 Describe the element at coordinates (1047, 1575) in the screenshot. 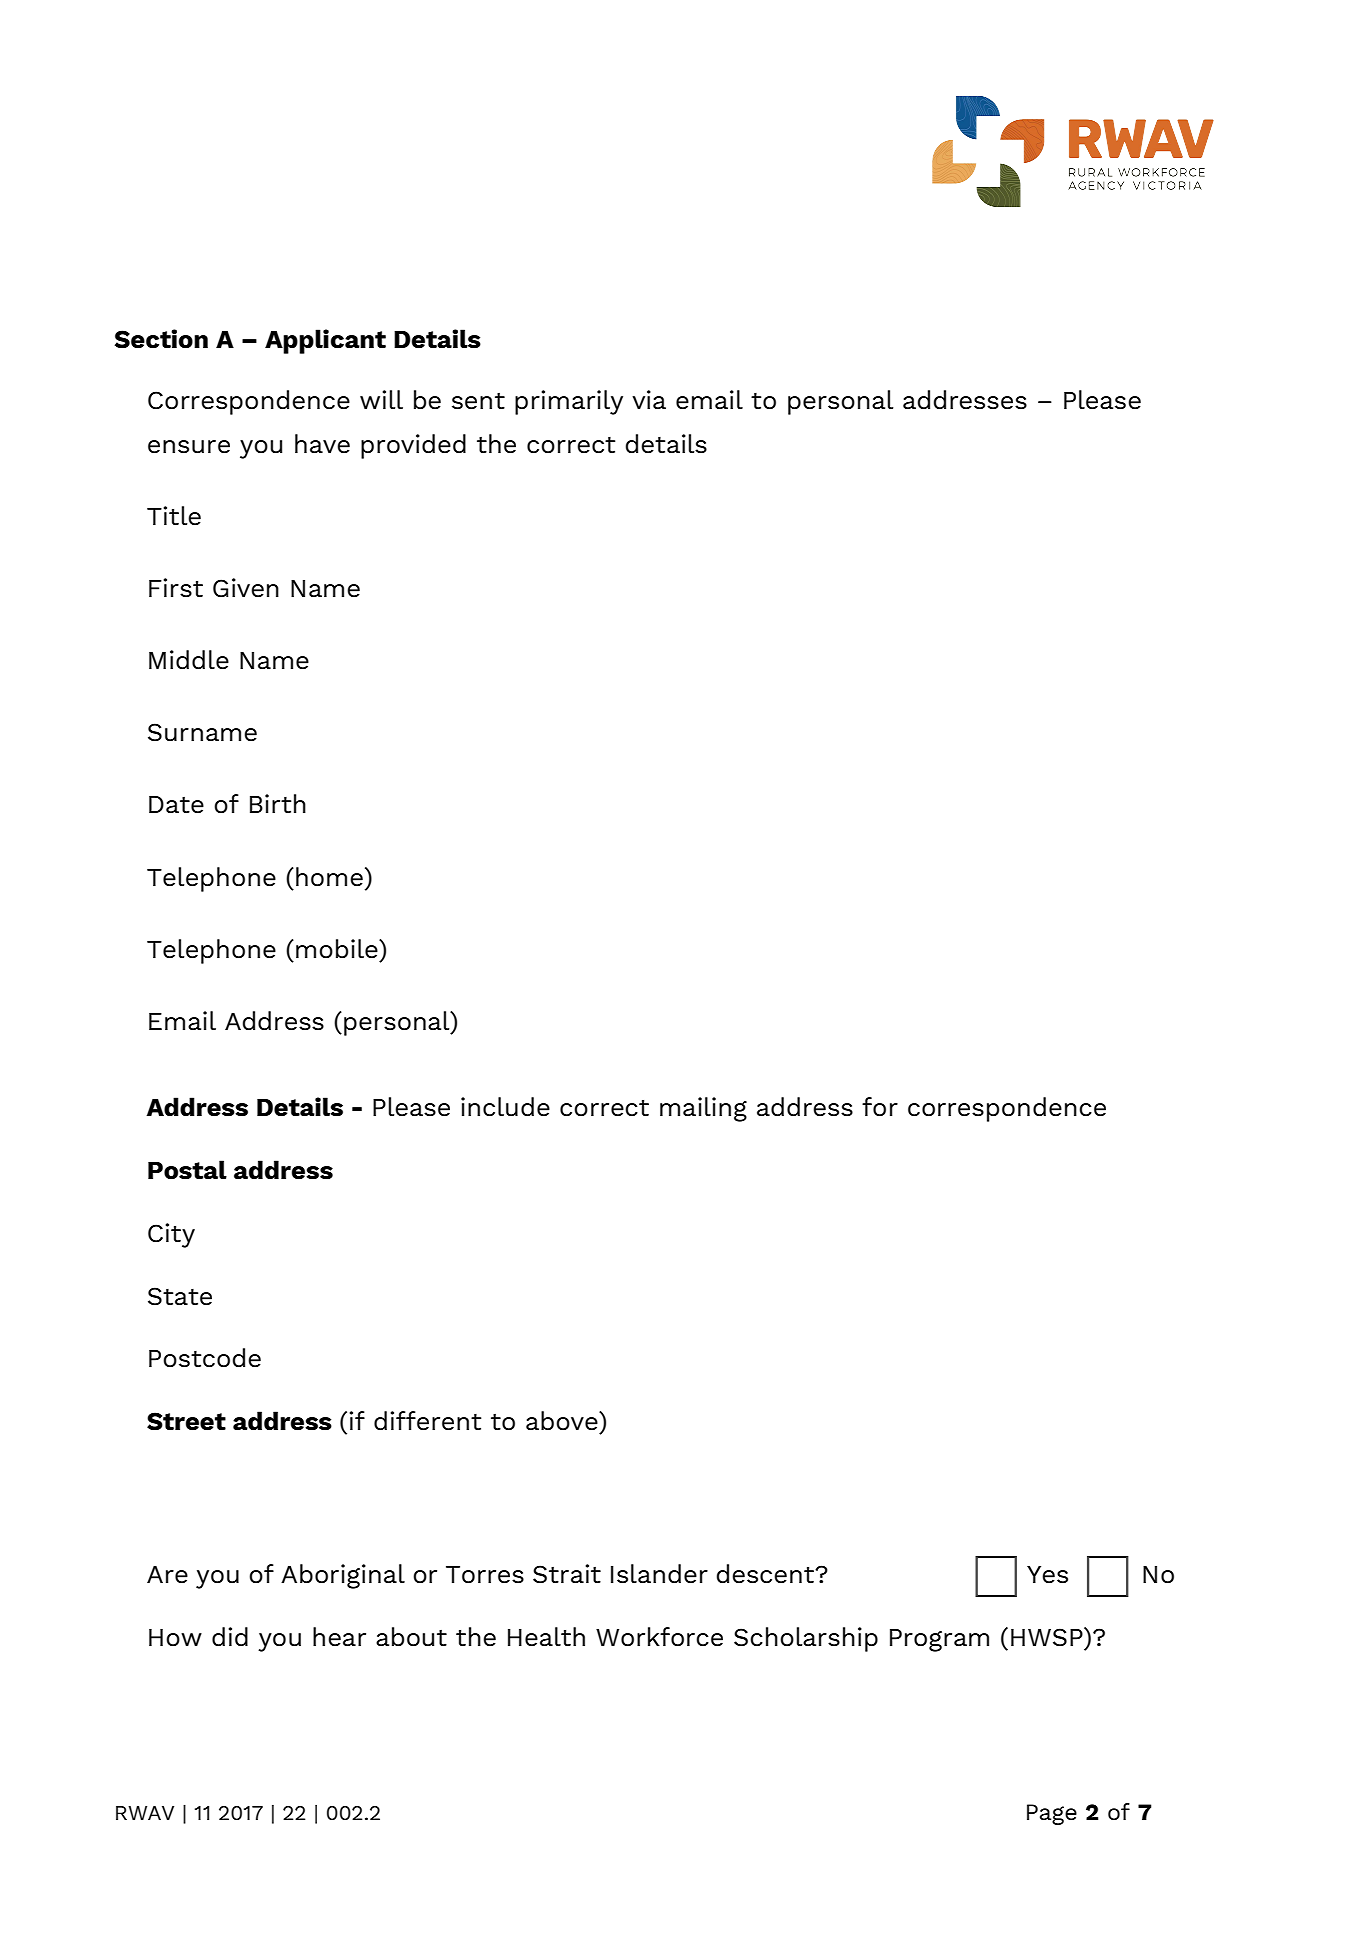

I see `Yes` at that location.
